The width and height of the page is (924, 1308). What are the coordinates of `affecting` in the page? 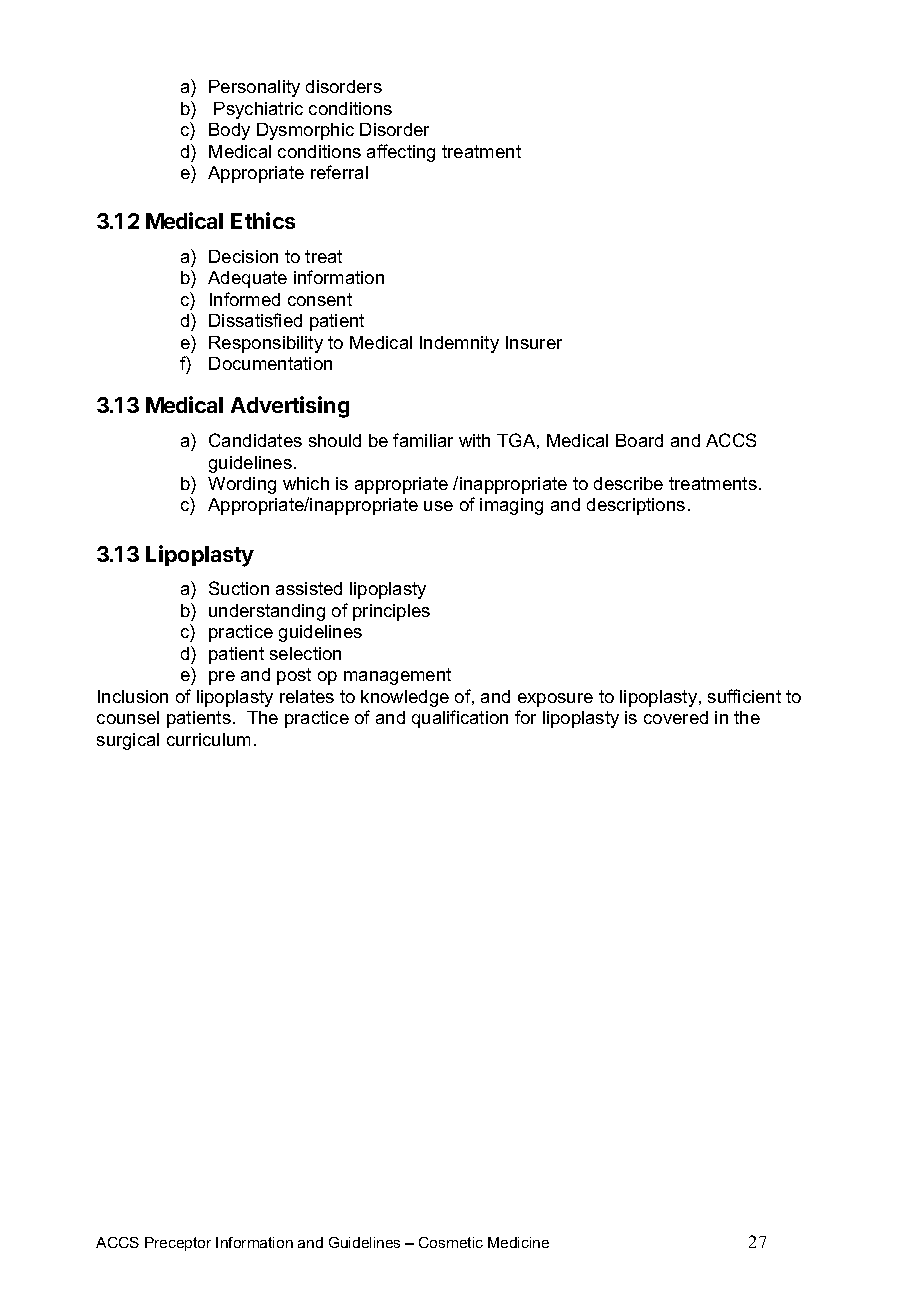 It's located at (401, 153).
